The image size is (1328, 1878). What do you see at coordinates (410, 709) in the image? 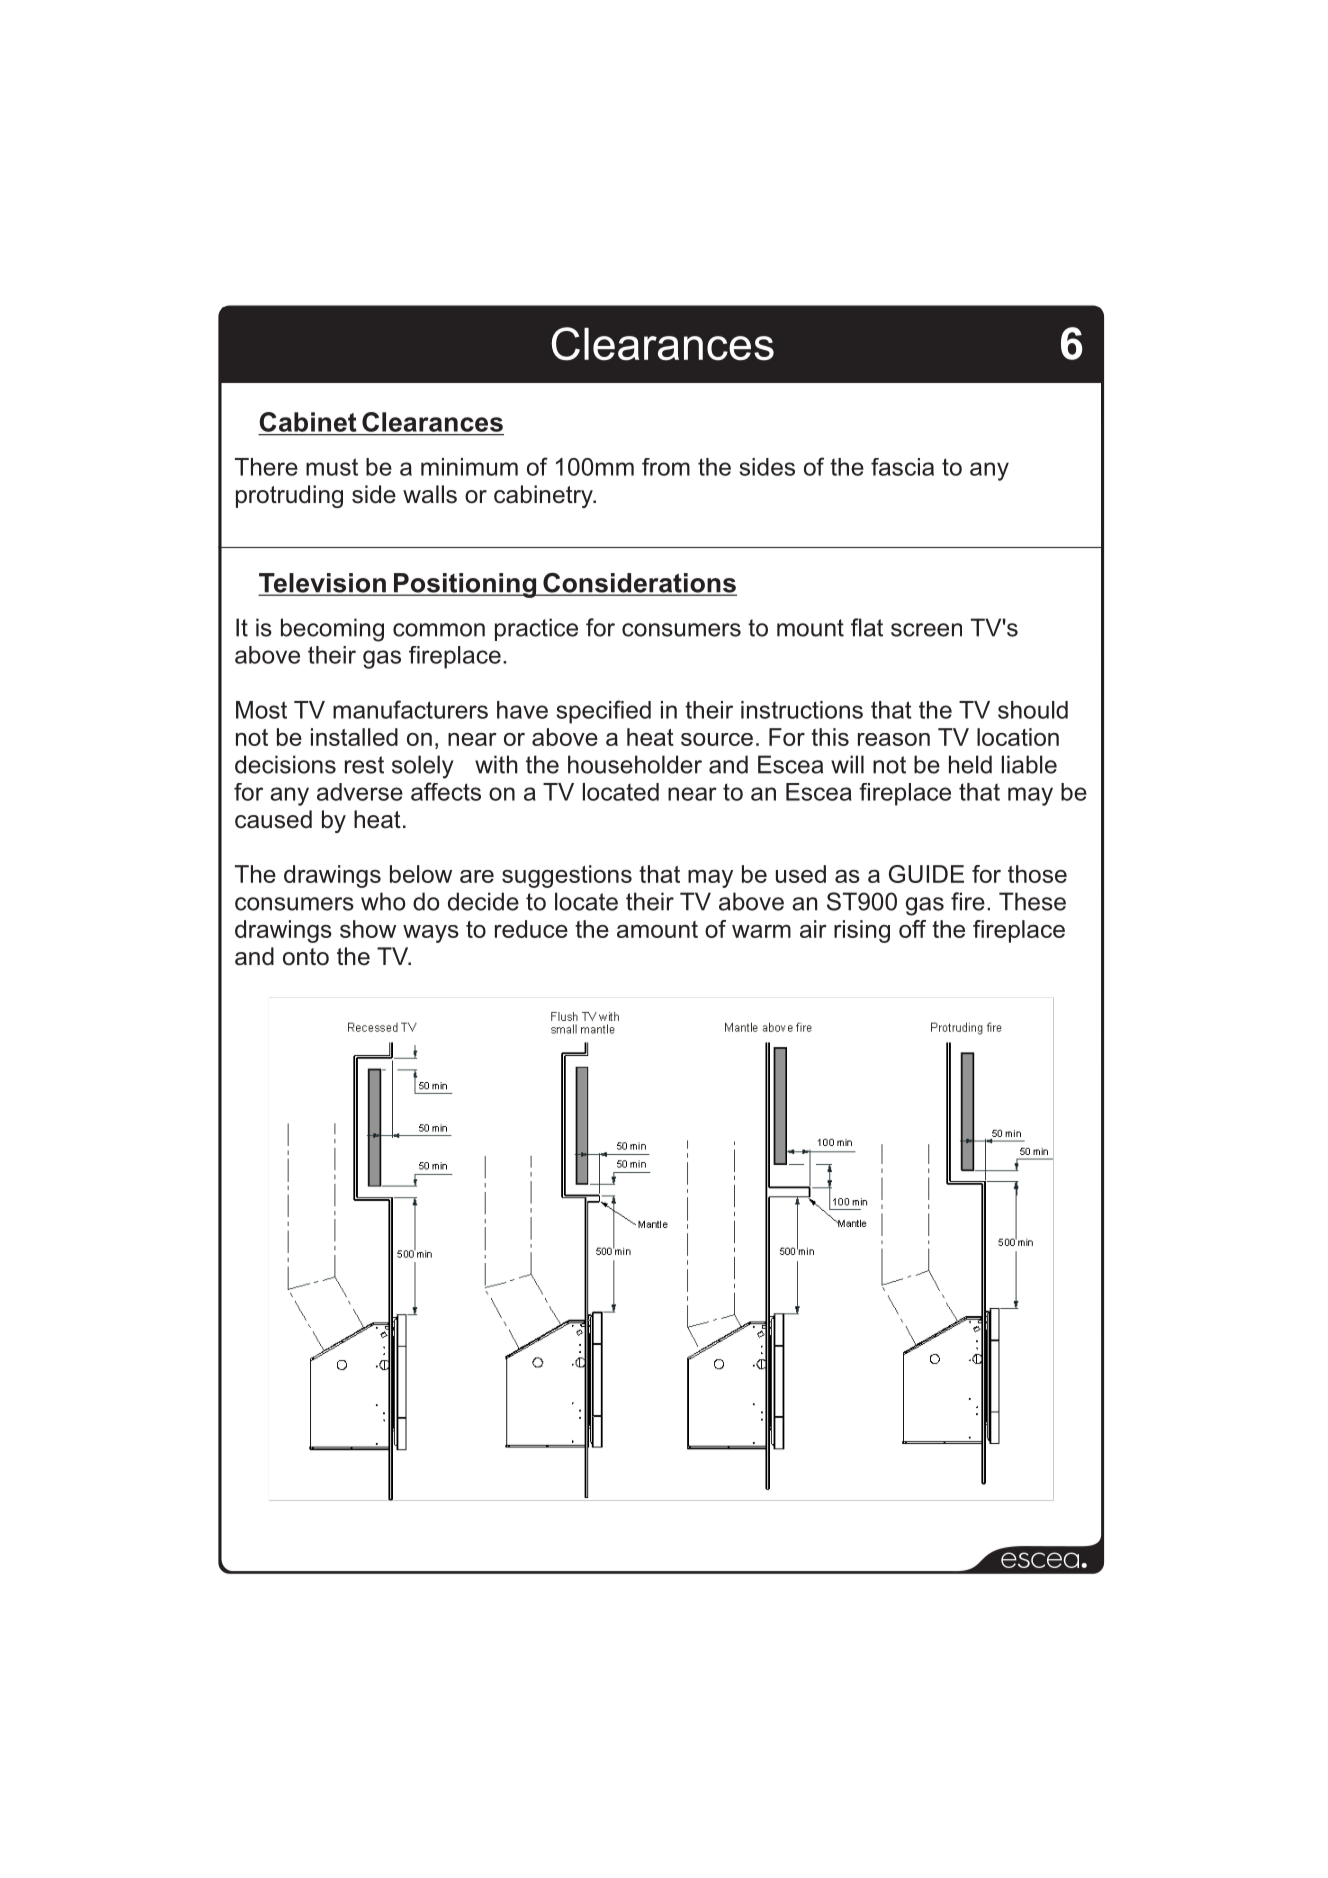
I see `manufacturers` at bounding box center [410, 709].
